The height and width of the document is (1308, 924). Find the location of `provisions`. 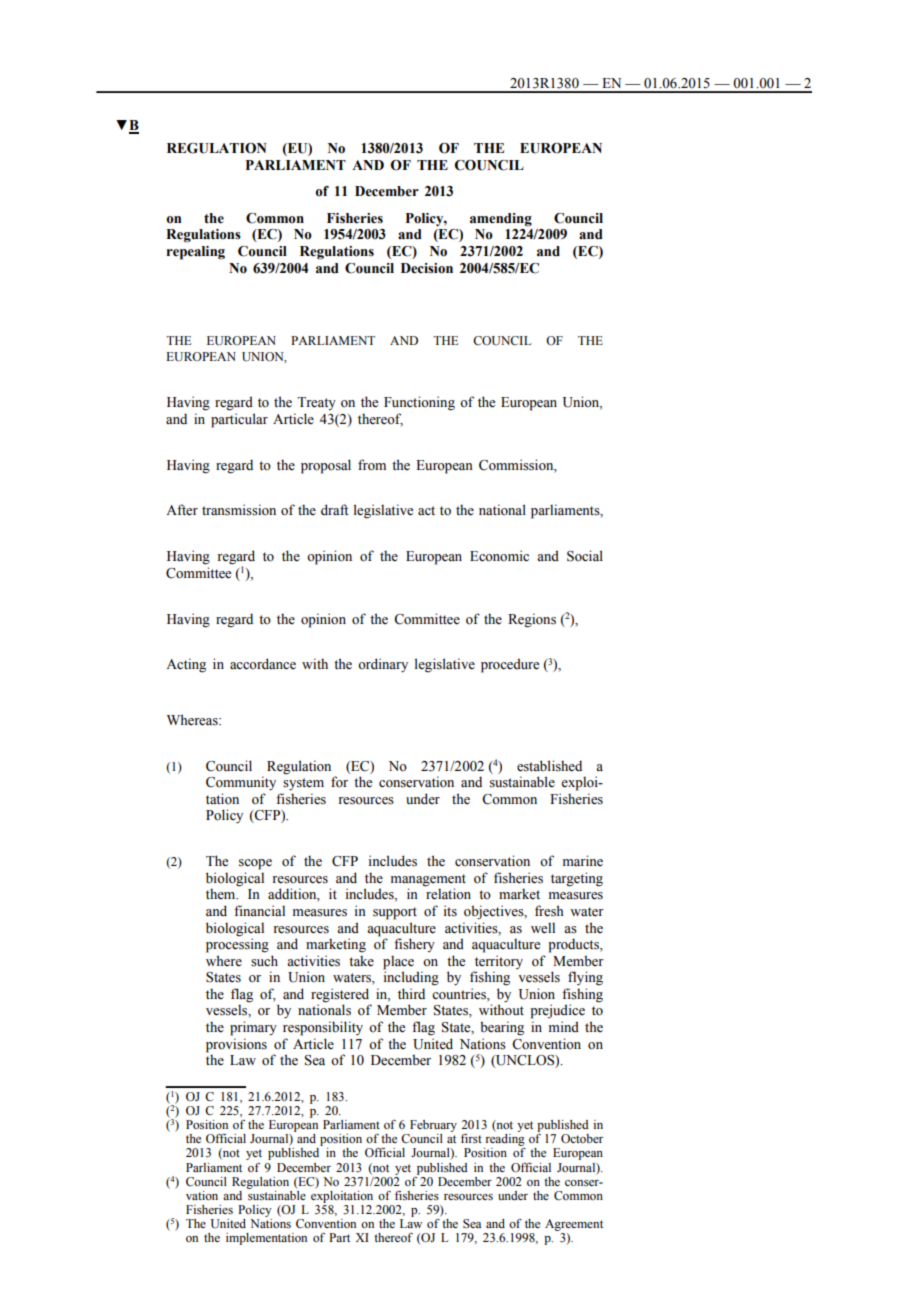

provisions is located at coordinates (236, 1045).
